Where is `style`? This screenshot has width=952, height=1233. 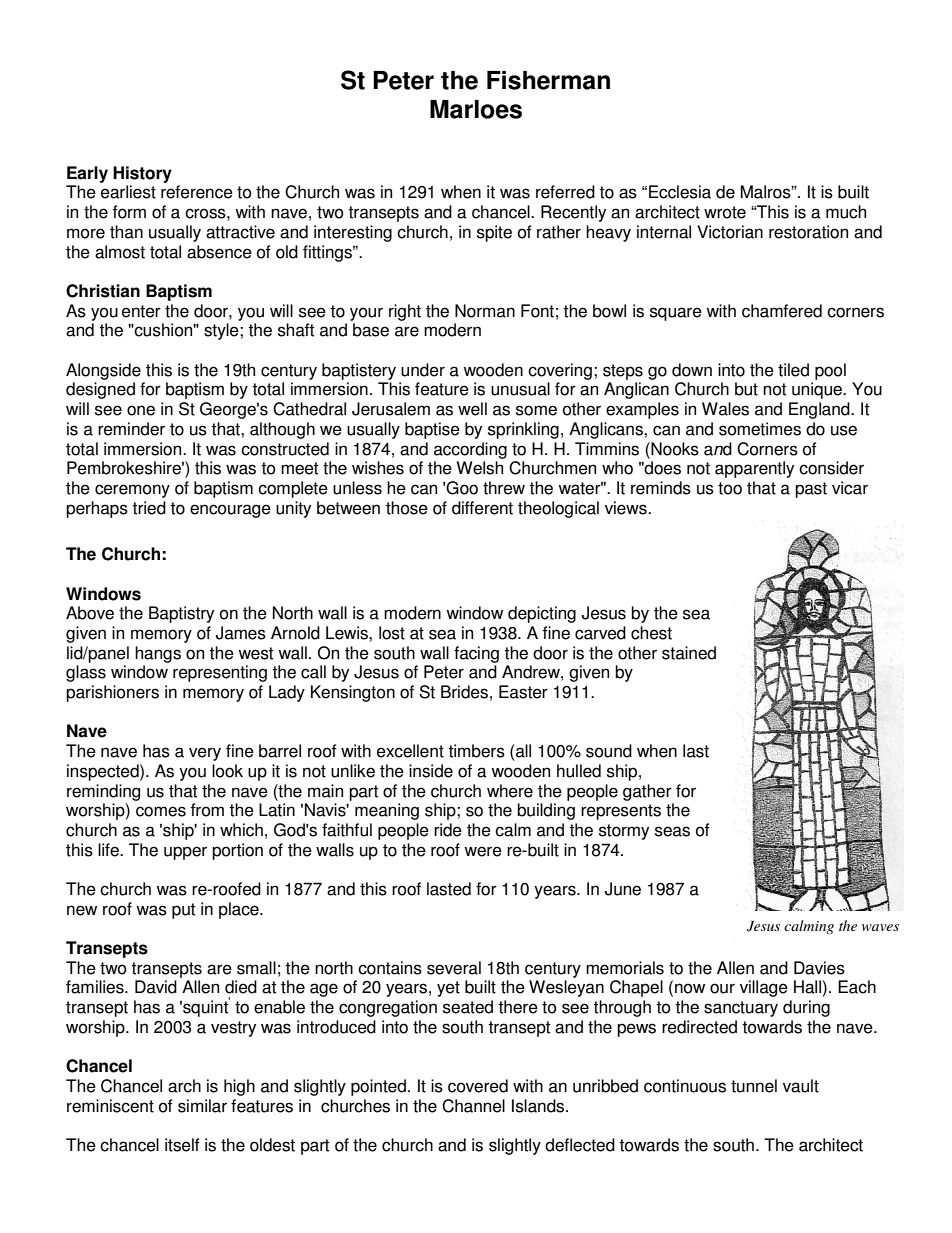 style is located at coordinates (222, 331).
